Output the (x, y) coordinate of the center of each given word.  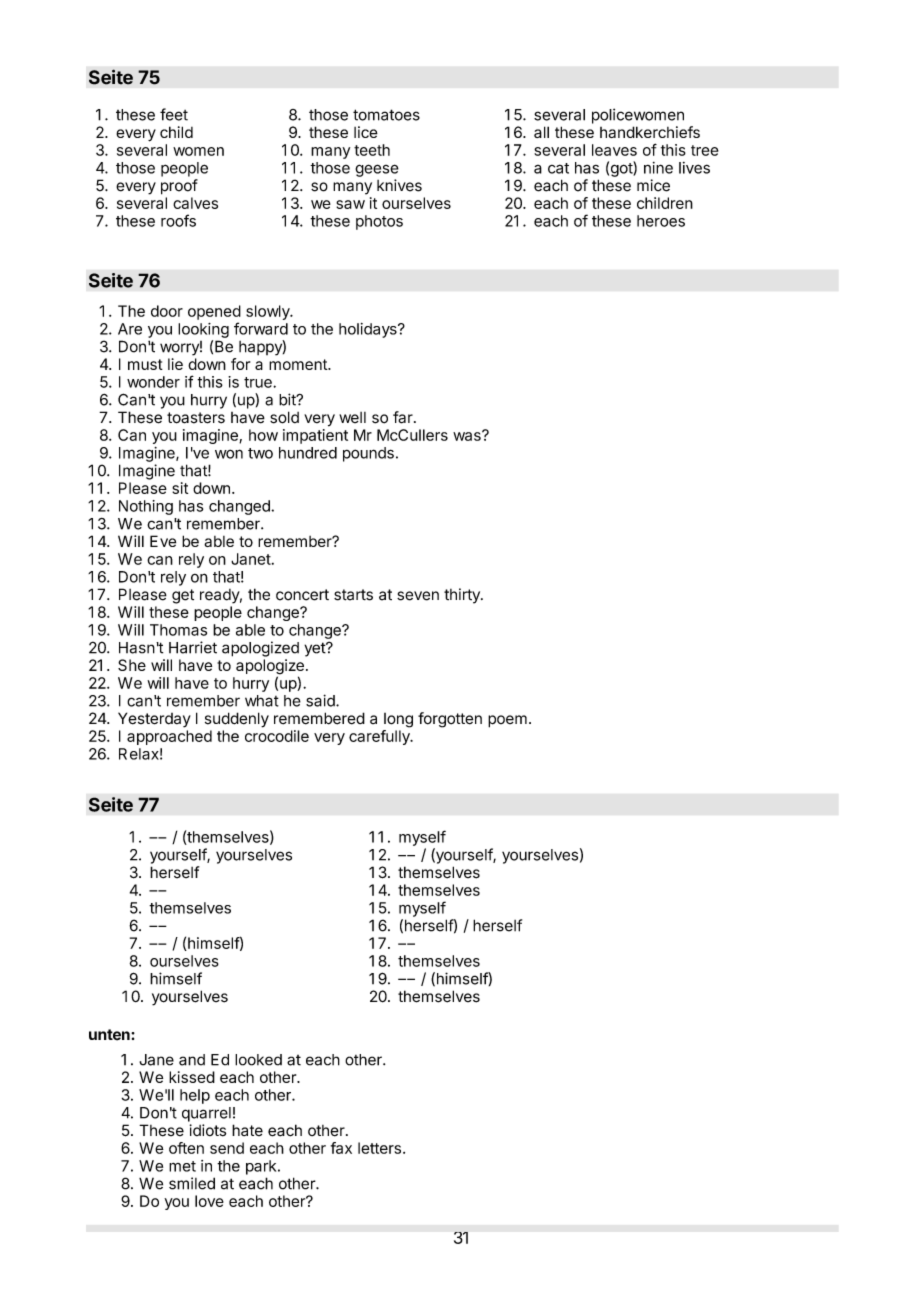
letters (379, 1148)
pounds (368, 454)
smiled (192, 1183)
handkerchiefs (650, 132)
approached (169, 737)
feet (174, 114)
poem (507, 721)
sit (180, 488)
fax (341, 1148)
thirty (463, 596)
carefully (380, 737)
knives (399, 185)
